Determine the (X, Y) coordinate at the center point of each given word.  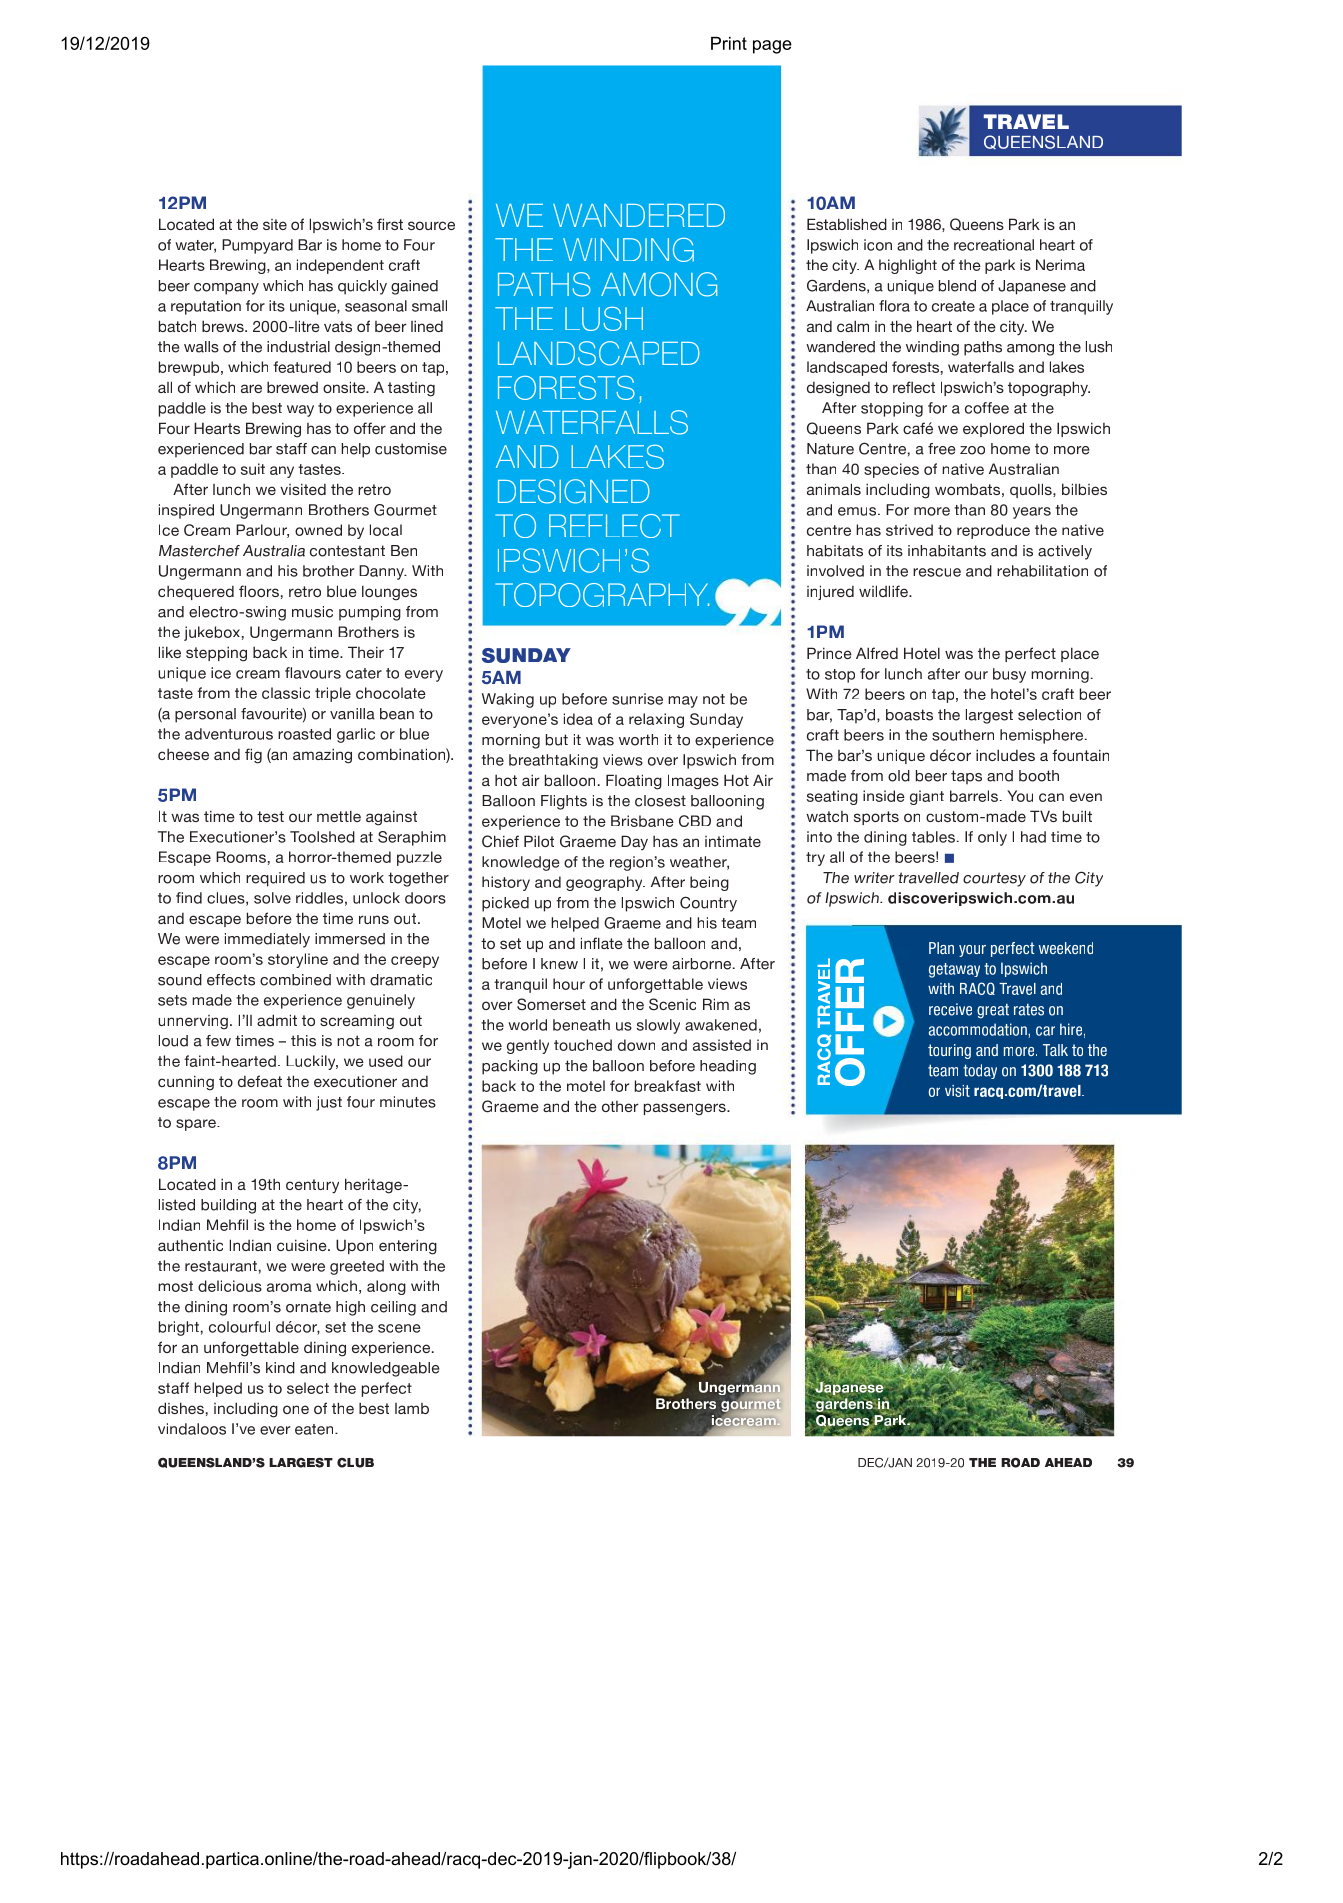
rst (394, 224)
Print (729, 43)
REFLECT (614, 526)
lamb (412, 1408)
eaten (315, 1429)
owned (318, 530)
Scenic (672, 1004)
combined (295, 980)
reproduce (993, 531)
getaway (954, 970)
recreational (994, 245)
